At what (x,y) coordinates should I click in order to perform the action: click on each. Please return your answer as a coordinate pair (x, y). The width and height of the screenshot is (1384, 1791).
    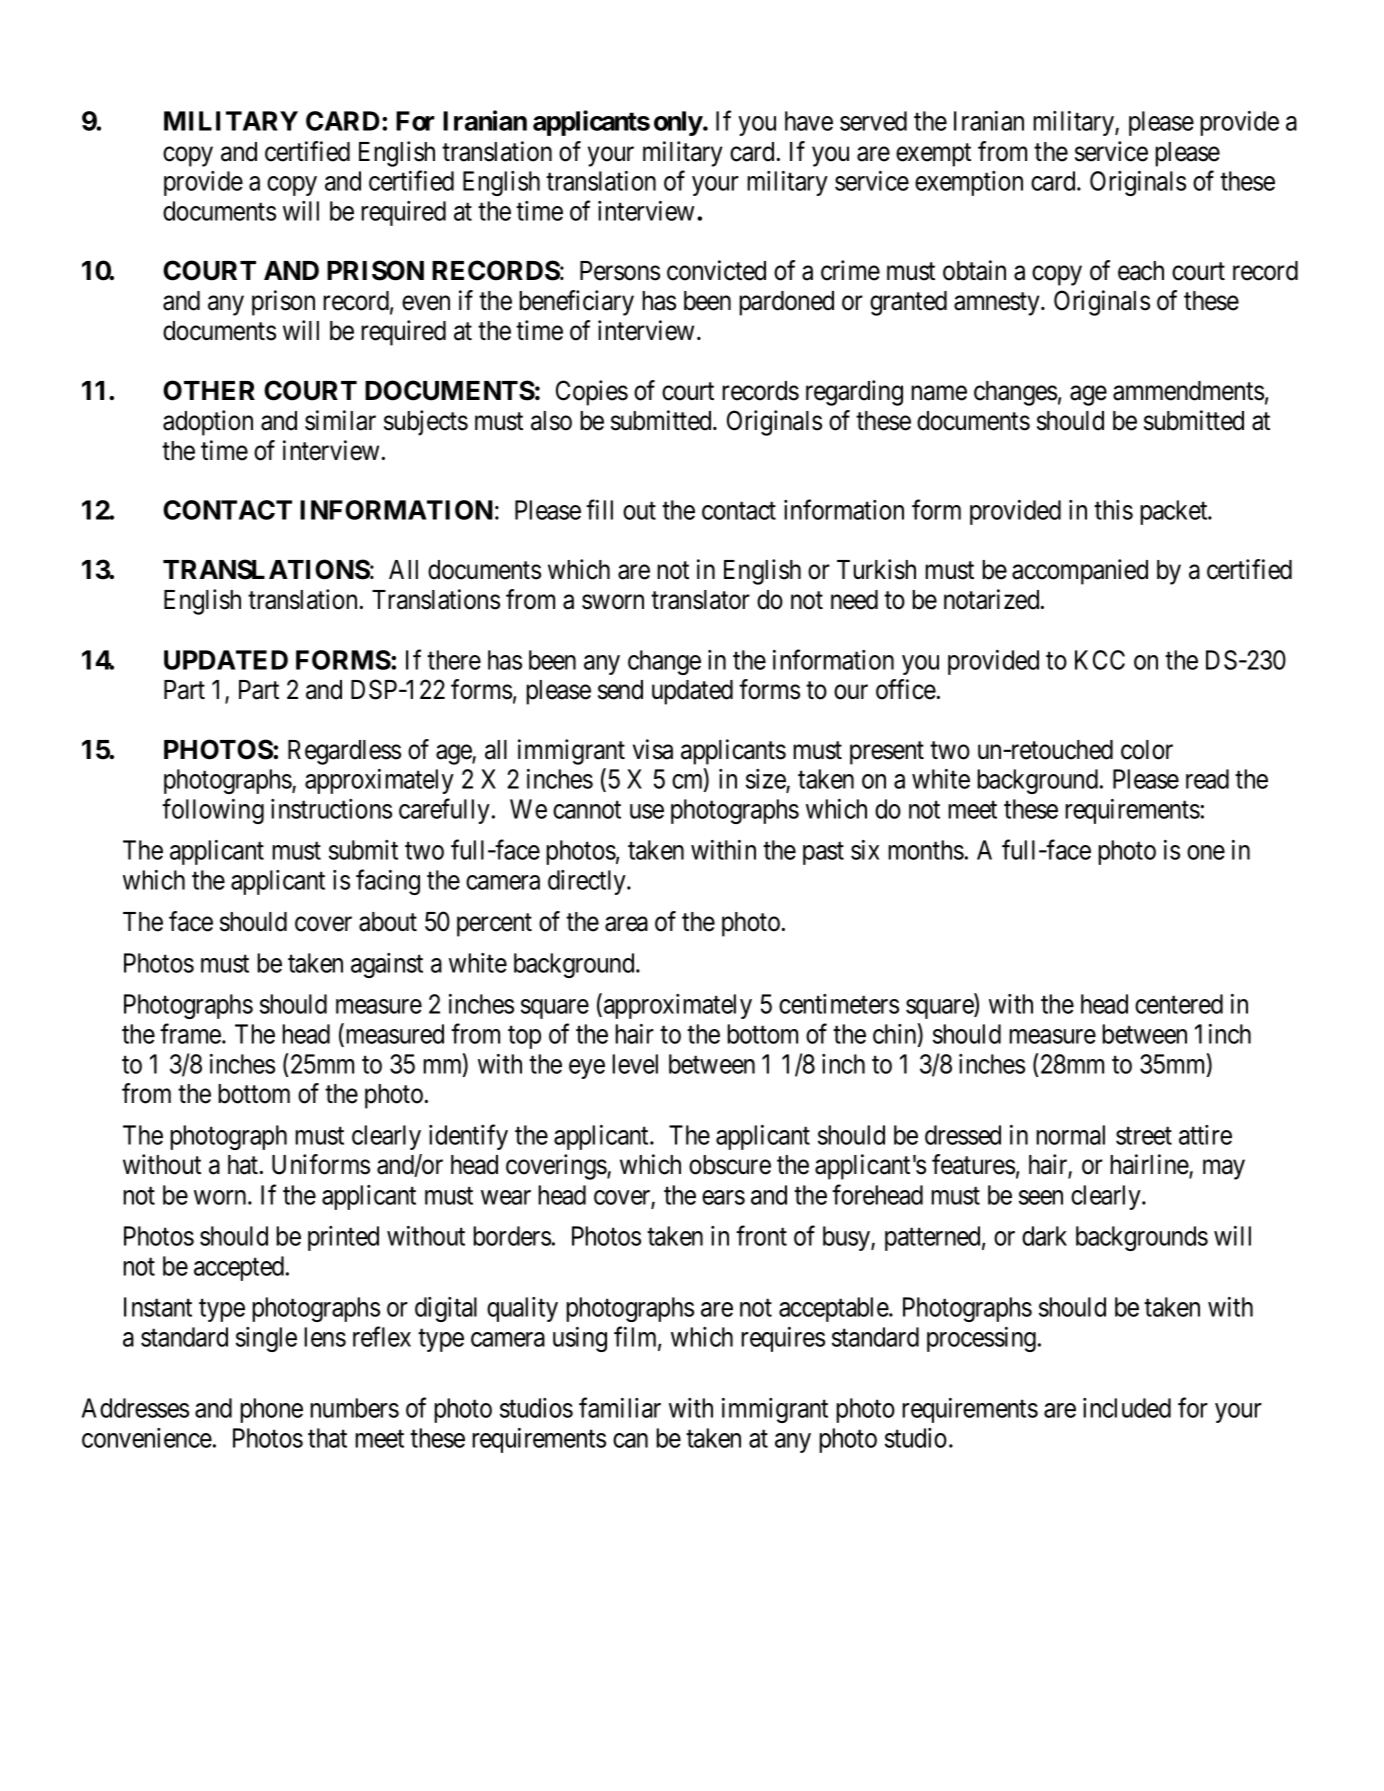
    Looking at the image, I should click on (1141, 271).
